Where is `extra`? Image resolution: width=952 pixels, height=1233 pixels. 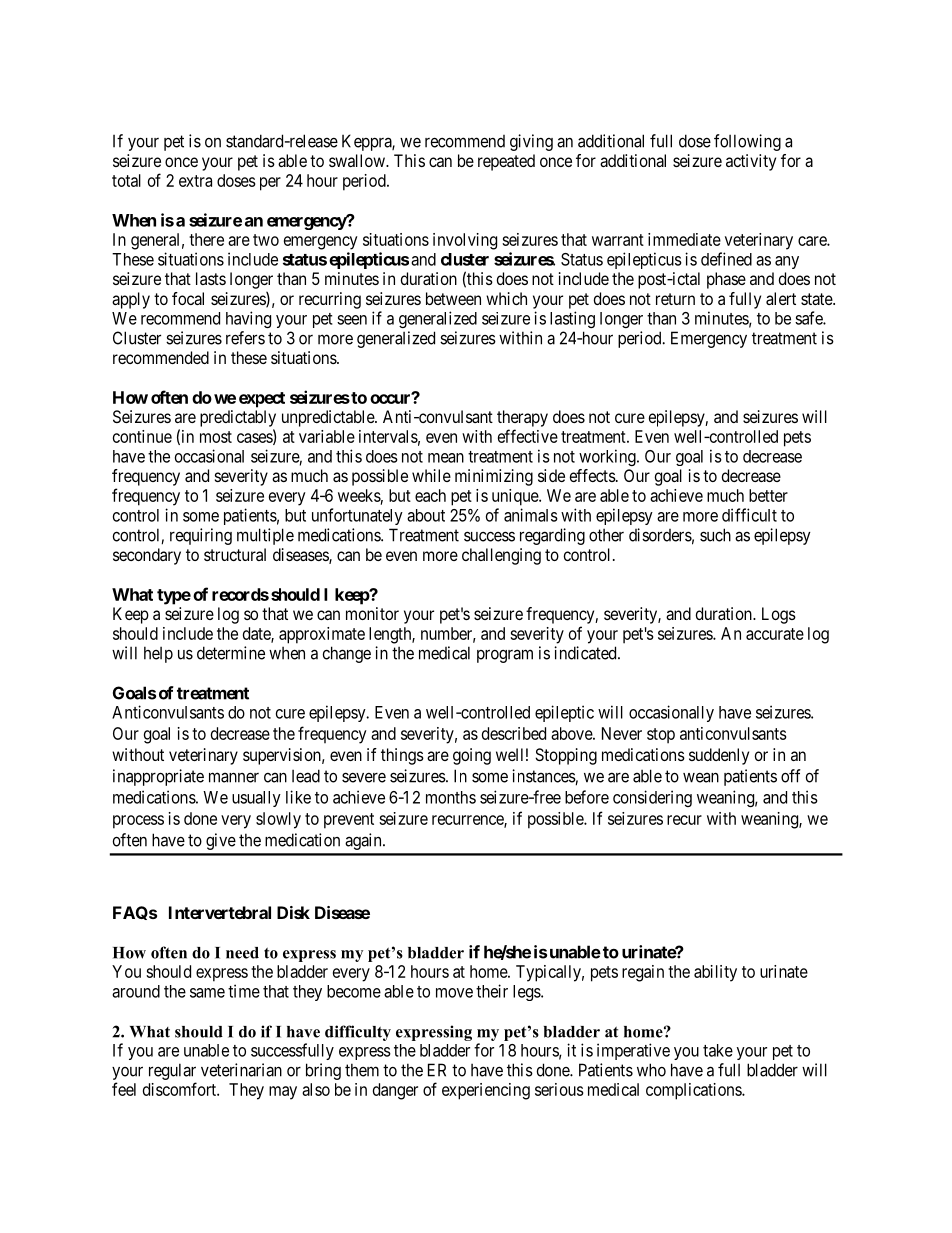
extra is located at coordinates (195, 181).
